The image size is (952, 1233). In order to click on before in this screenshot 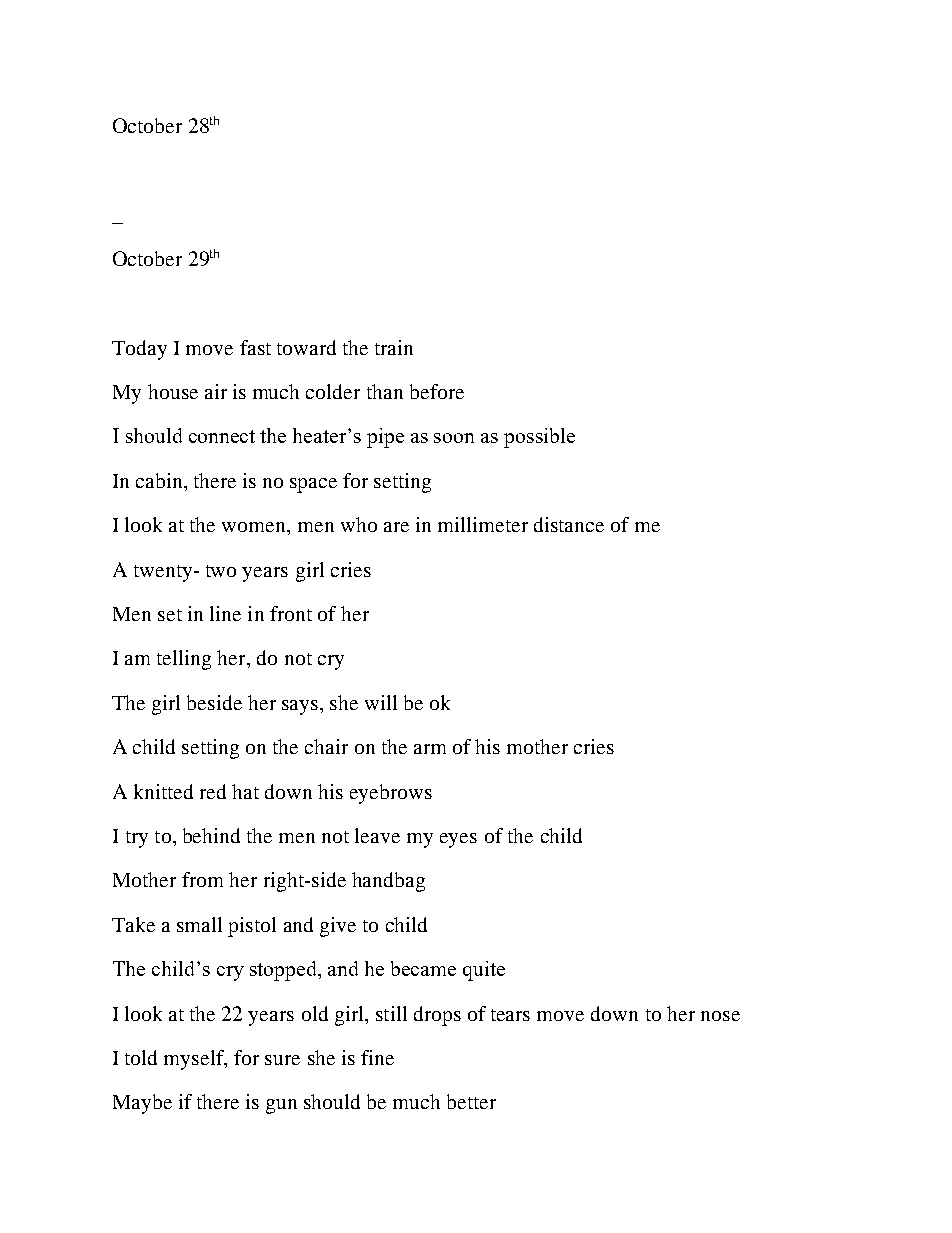, I will do `click(437, 391)`.
